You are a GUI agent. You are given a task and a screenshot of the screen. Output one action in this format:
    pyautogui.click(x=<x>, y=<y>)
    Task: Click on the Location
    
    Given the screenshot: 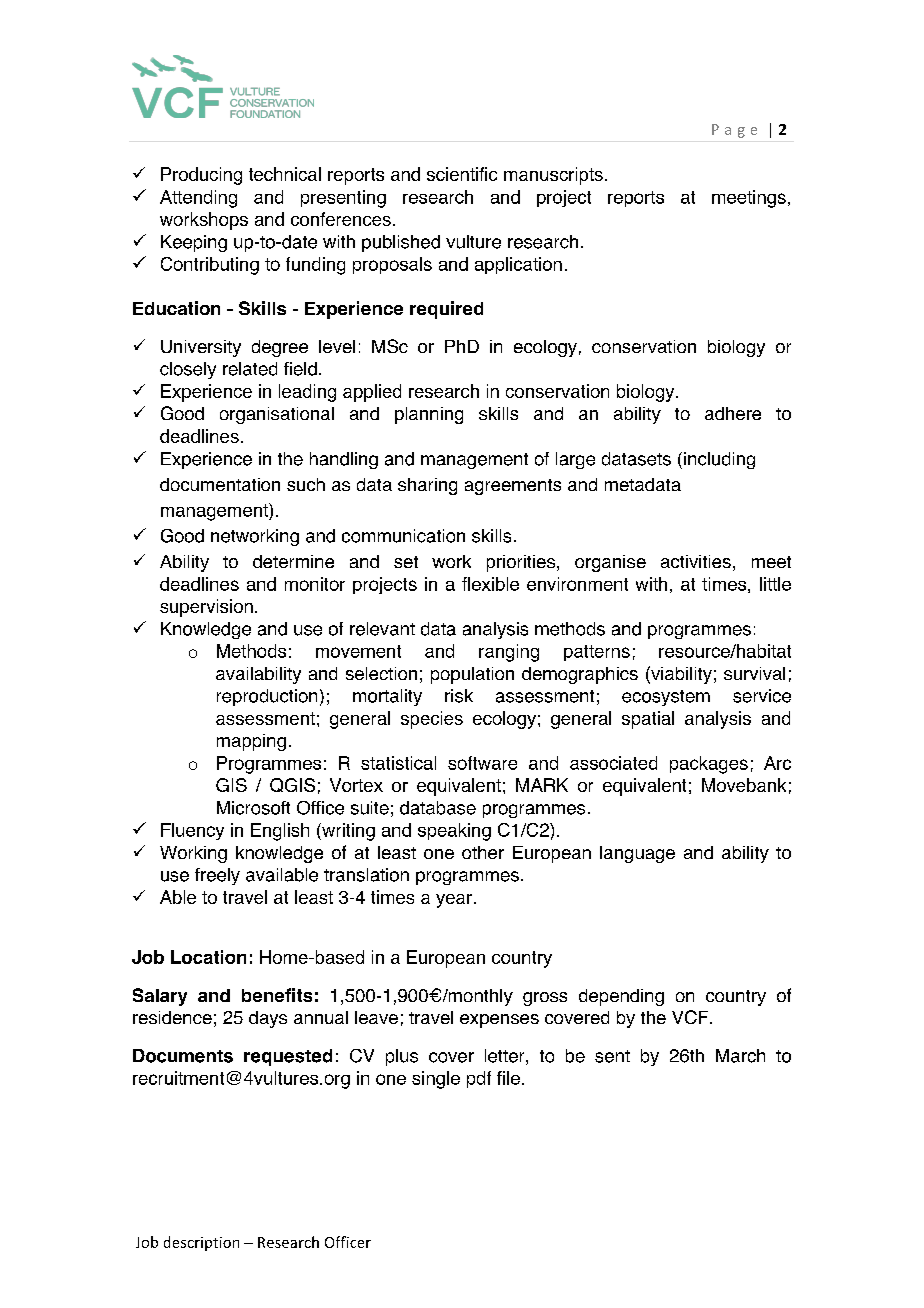 What is the action you would take?
    pyautogui.click(x=208, y=957)
